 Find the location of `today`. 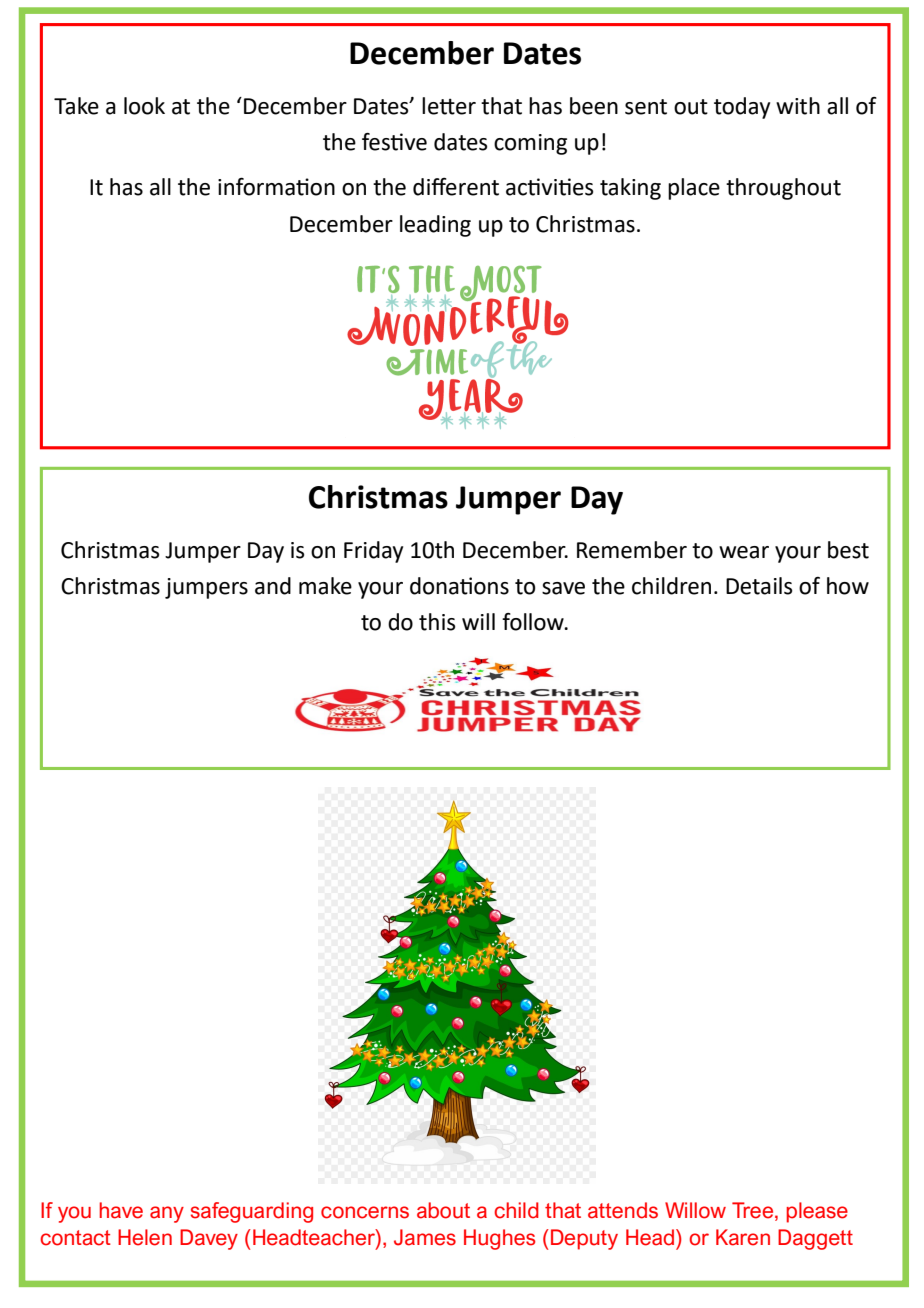

today is located at coordinates (742, 108).
